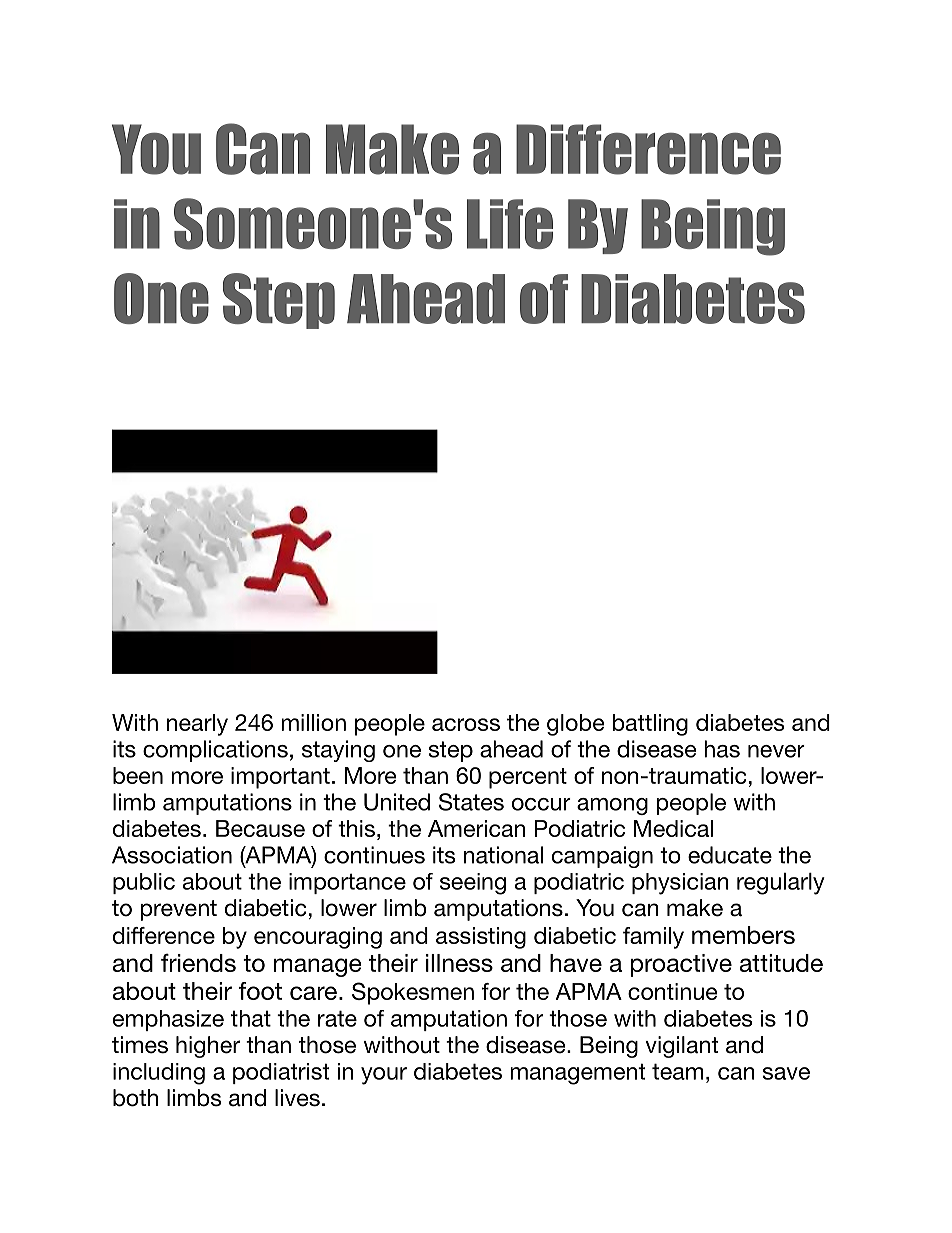  What do you see at coordinates (473, 884) in the screenshot?
I see `seeing` at bounding box center [473, 884].
